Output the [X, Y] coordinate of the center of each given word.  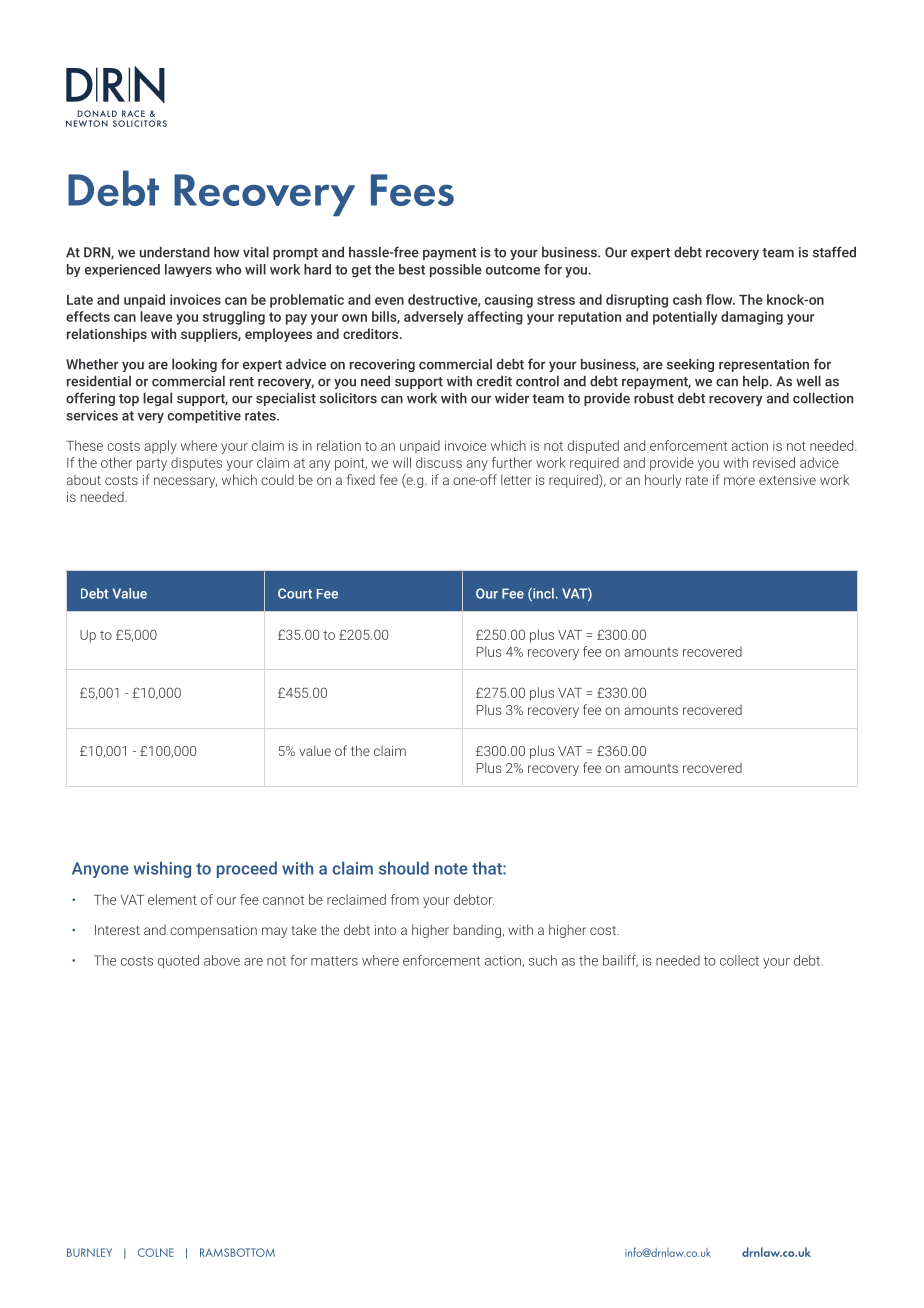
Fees [412, 190]
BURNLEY [89, 1252]
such [543, 960]
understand [175, 252]
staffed [834, 252]
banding [478, 931]
